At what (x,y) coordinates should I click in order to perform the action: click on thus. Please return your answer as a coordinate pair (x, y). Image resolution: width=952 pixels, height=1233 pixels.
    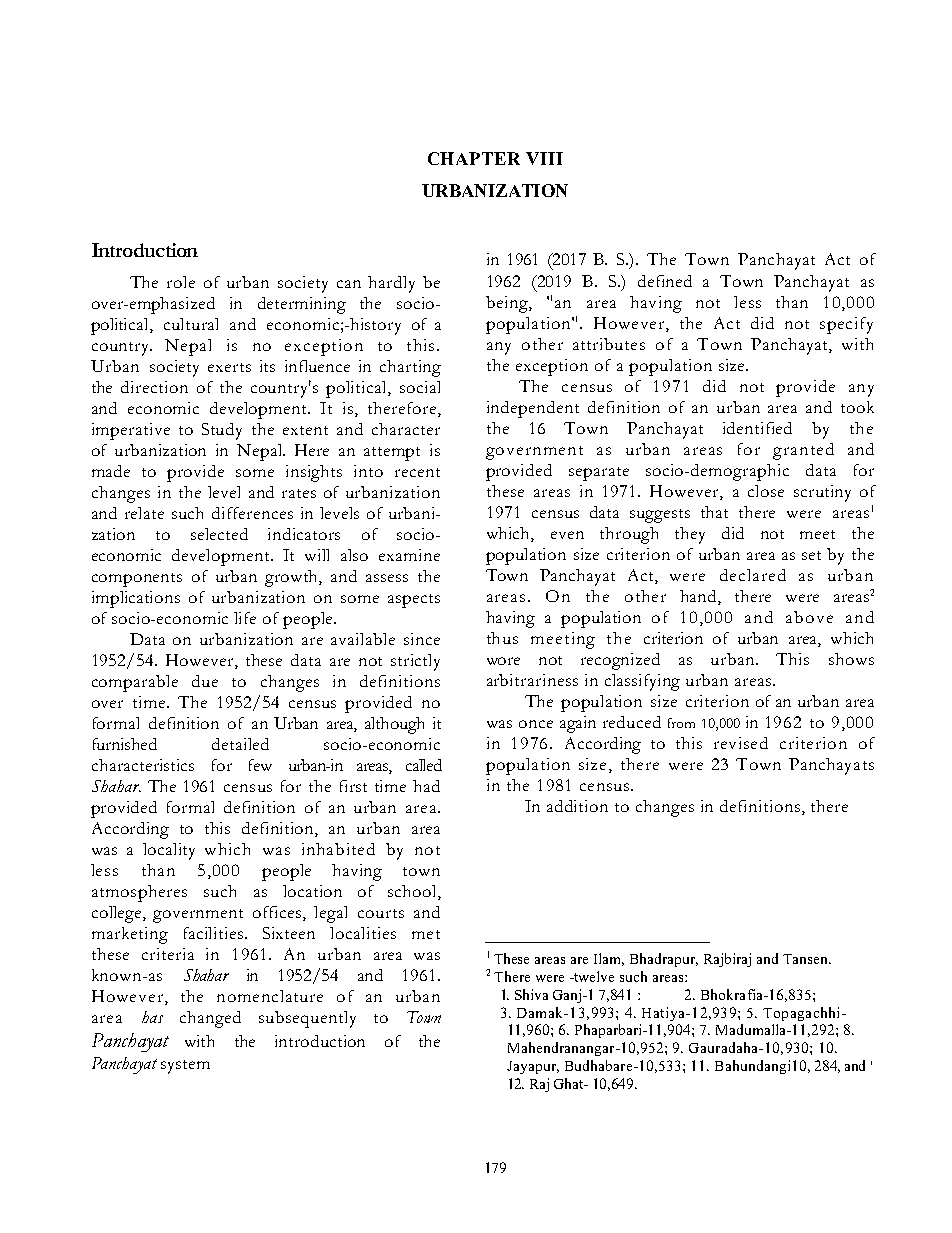
    Looking at the image, I should click on (502, 638).
